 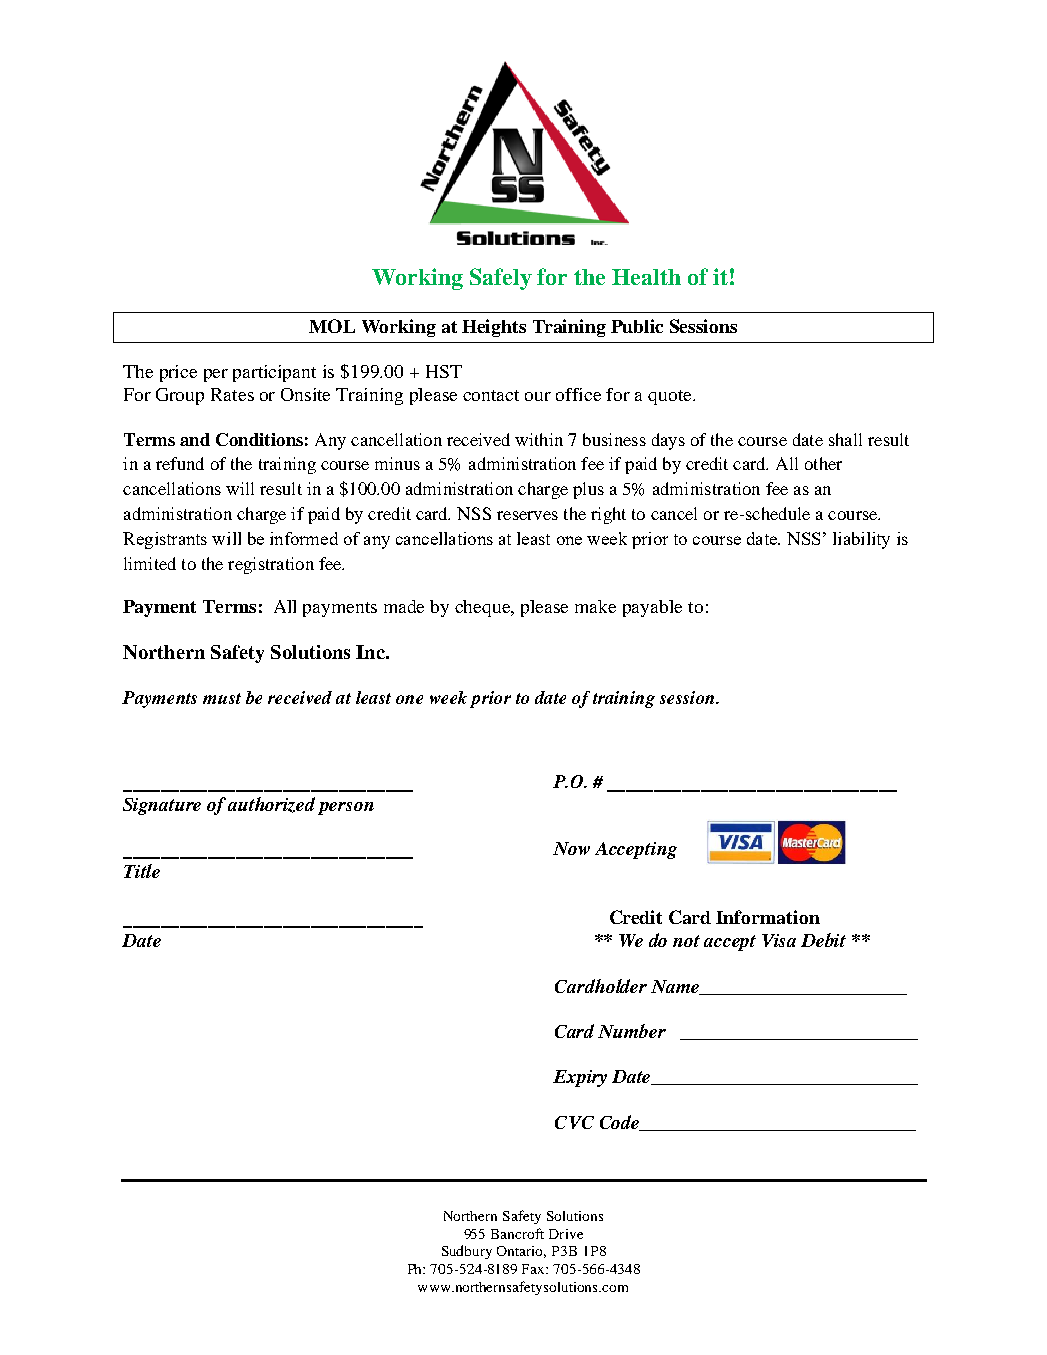 What do you see at coordinates (517, 1233) in the screenshot?
I see `Bancroft` at bounding box center [517, 1233].
